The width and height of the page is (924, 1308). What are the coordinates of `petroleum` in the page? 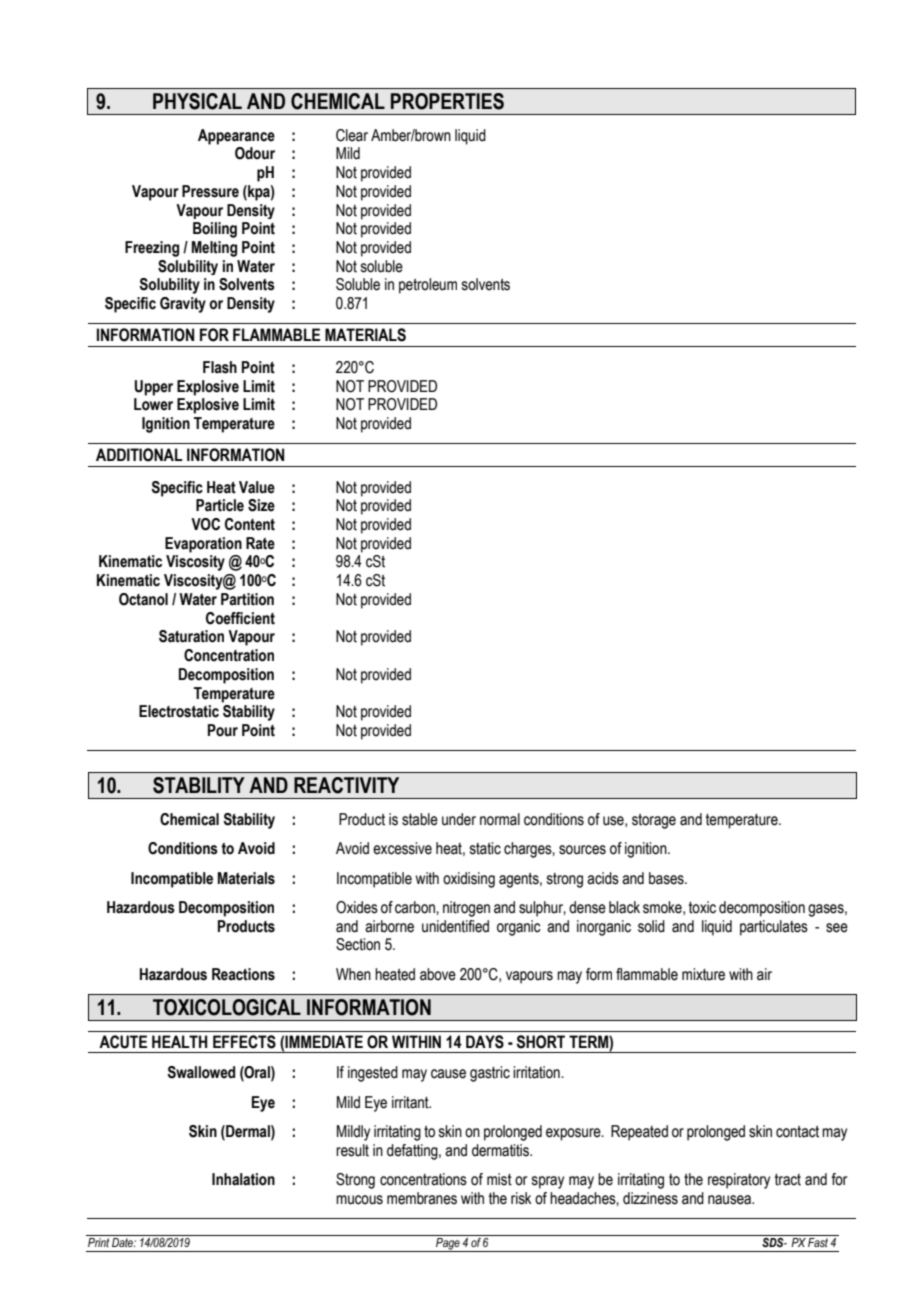 It's located at (428, 286).
